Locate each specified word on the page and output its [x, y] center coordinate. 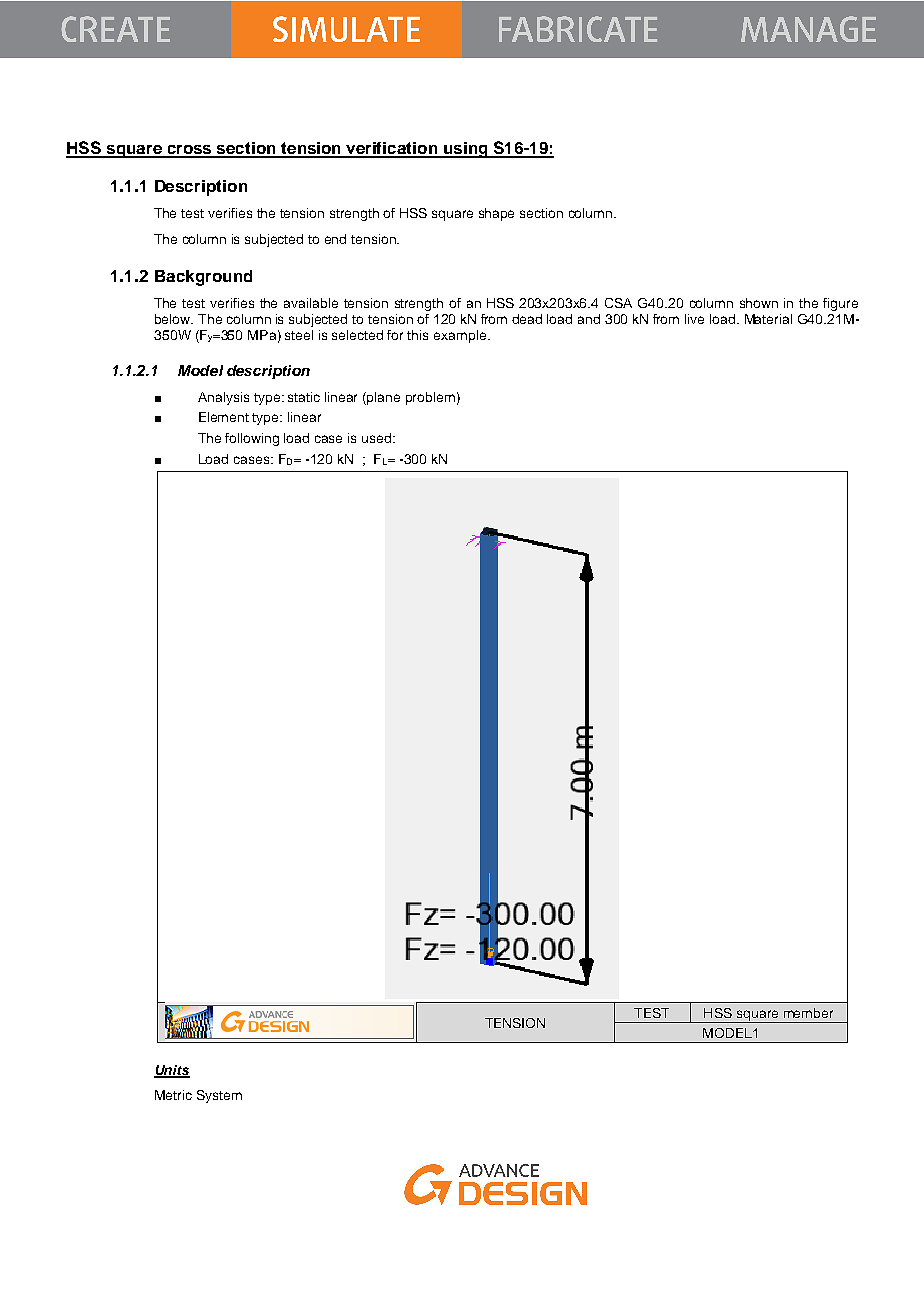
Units [172, 1071]
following [252, 439]
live [694, 319]
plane [383, 398]
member [808, 1013]
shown [759, 303]
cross [189, 151]
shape [496, 214]
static [304, 397]
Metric [173, 1095]
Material [768, 319]
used [378, 438]
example [461, 336]
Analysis [223, 398]
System [219, 1096]
